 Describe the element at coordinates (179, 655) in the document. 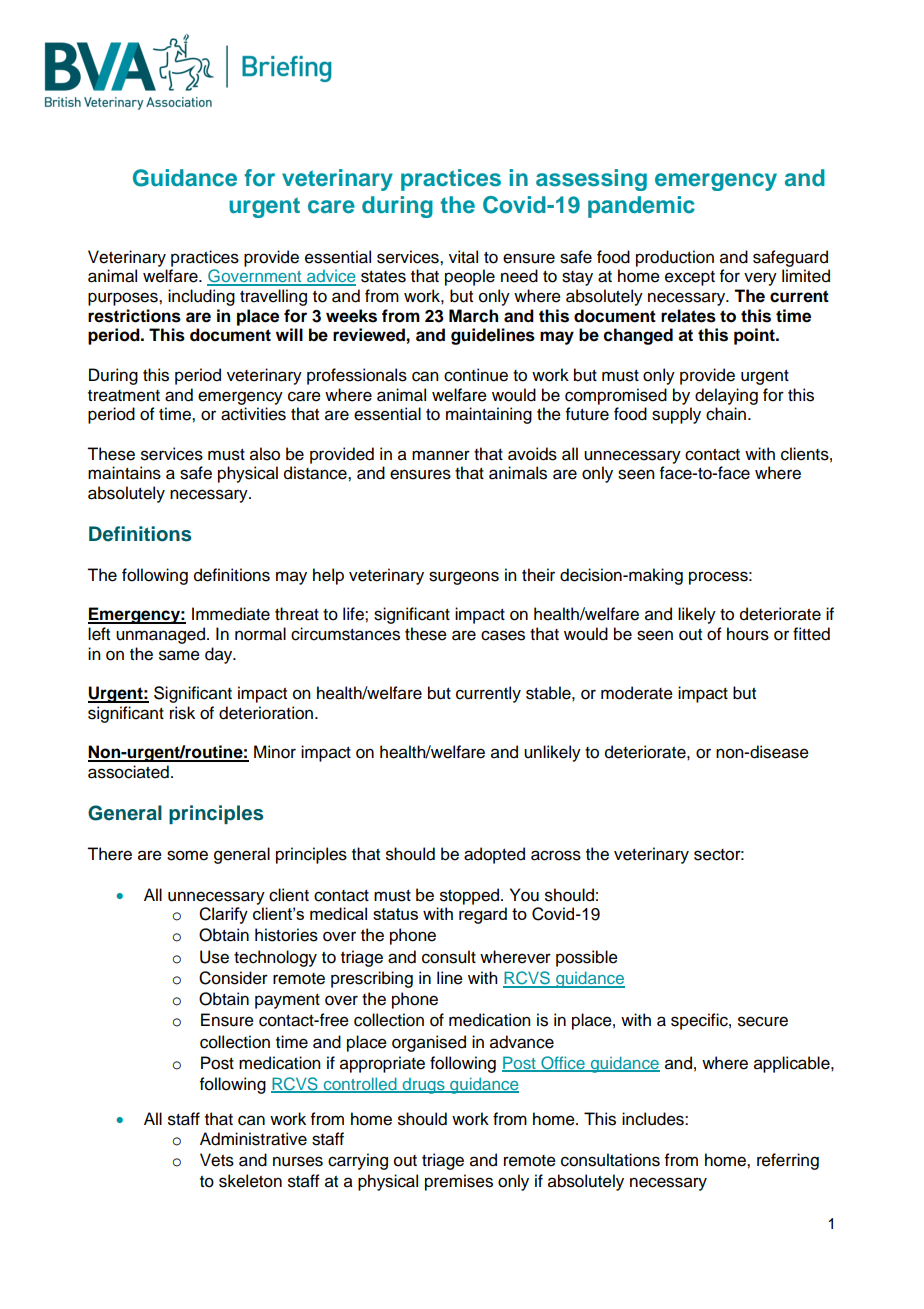

I see `same` at that location.
